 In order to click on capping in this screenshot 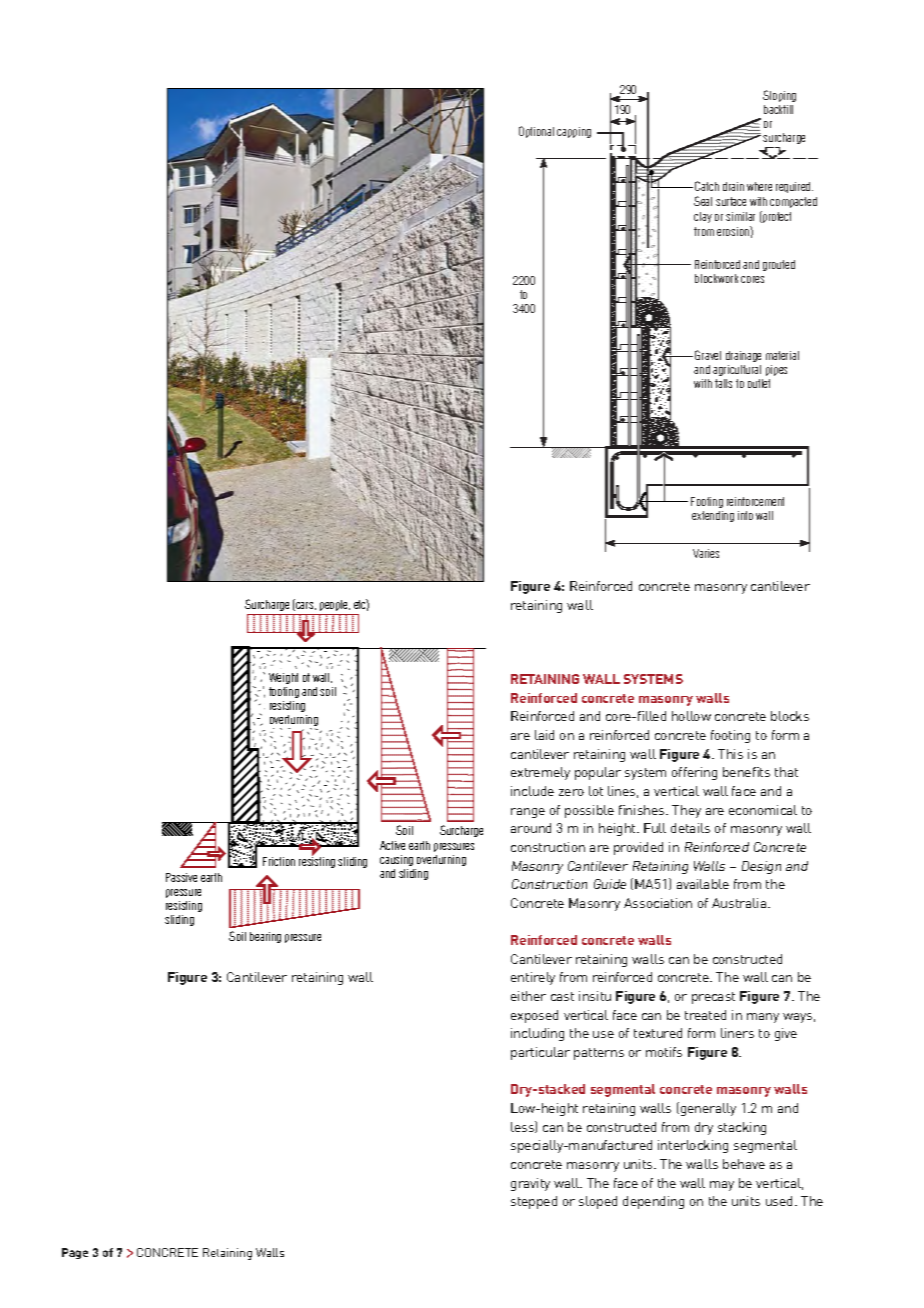, I will do `click(574, 132)`.
